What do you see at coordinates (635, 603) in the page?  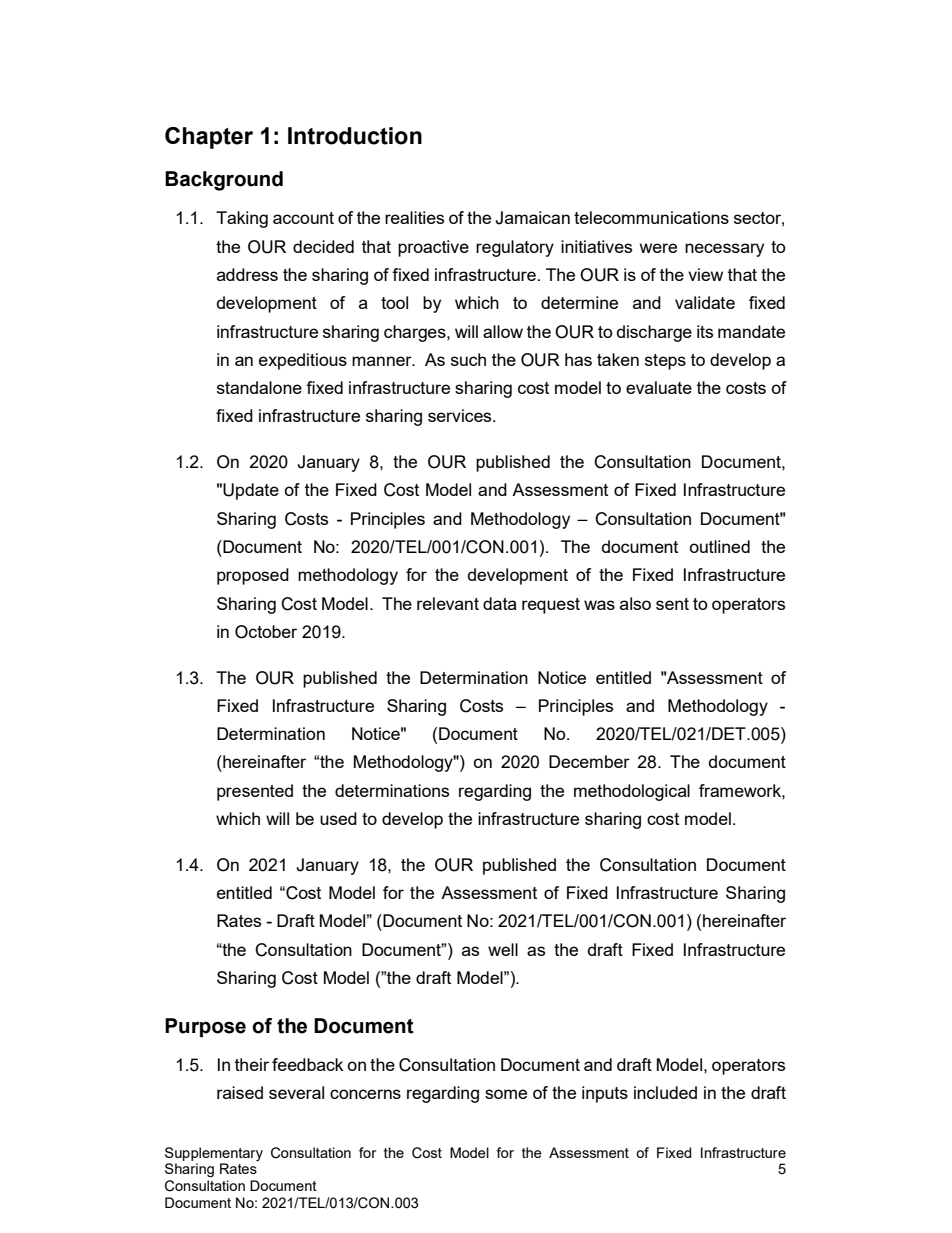 I see `also` at bounding box center [635, 603].
